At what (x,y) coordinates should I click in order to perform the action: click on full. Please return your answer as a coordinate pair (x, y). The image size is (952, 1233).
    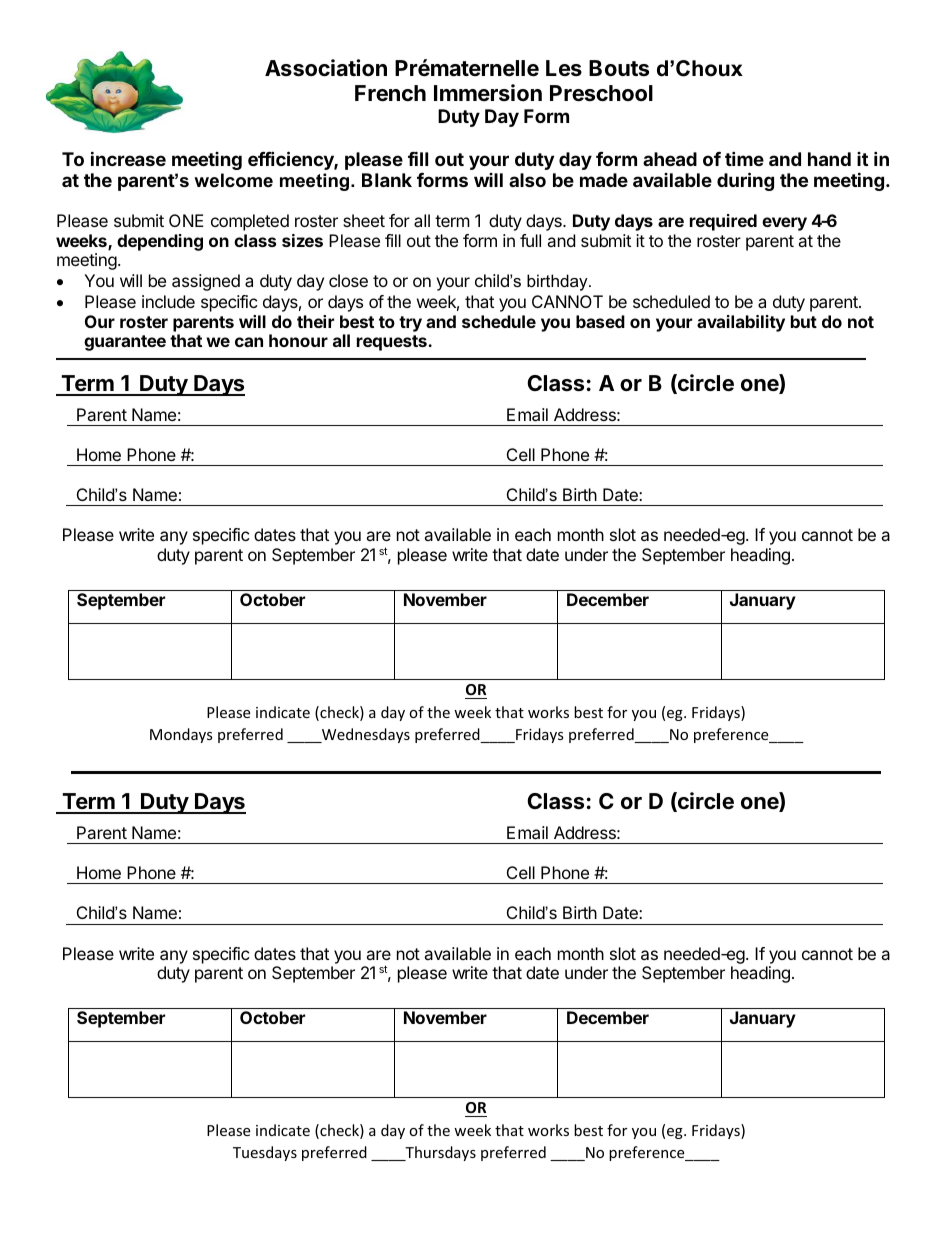
    Looking at the image, I should click on (530, 240).
